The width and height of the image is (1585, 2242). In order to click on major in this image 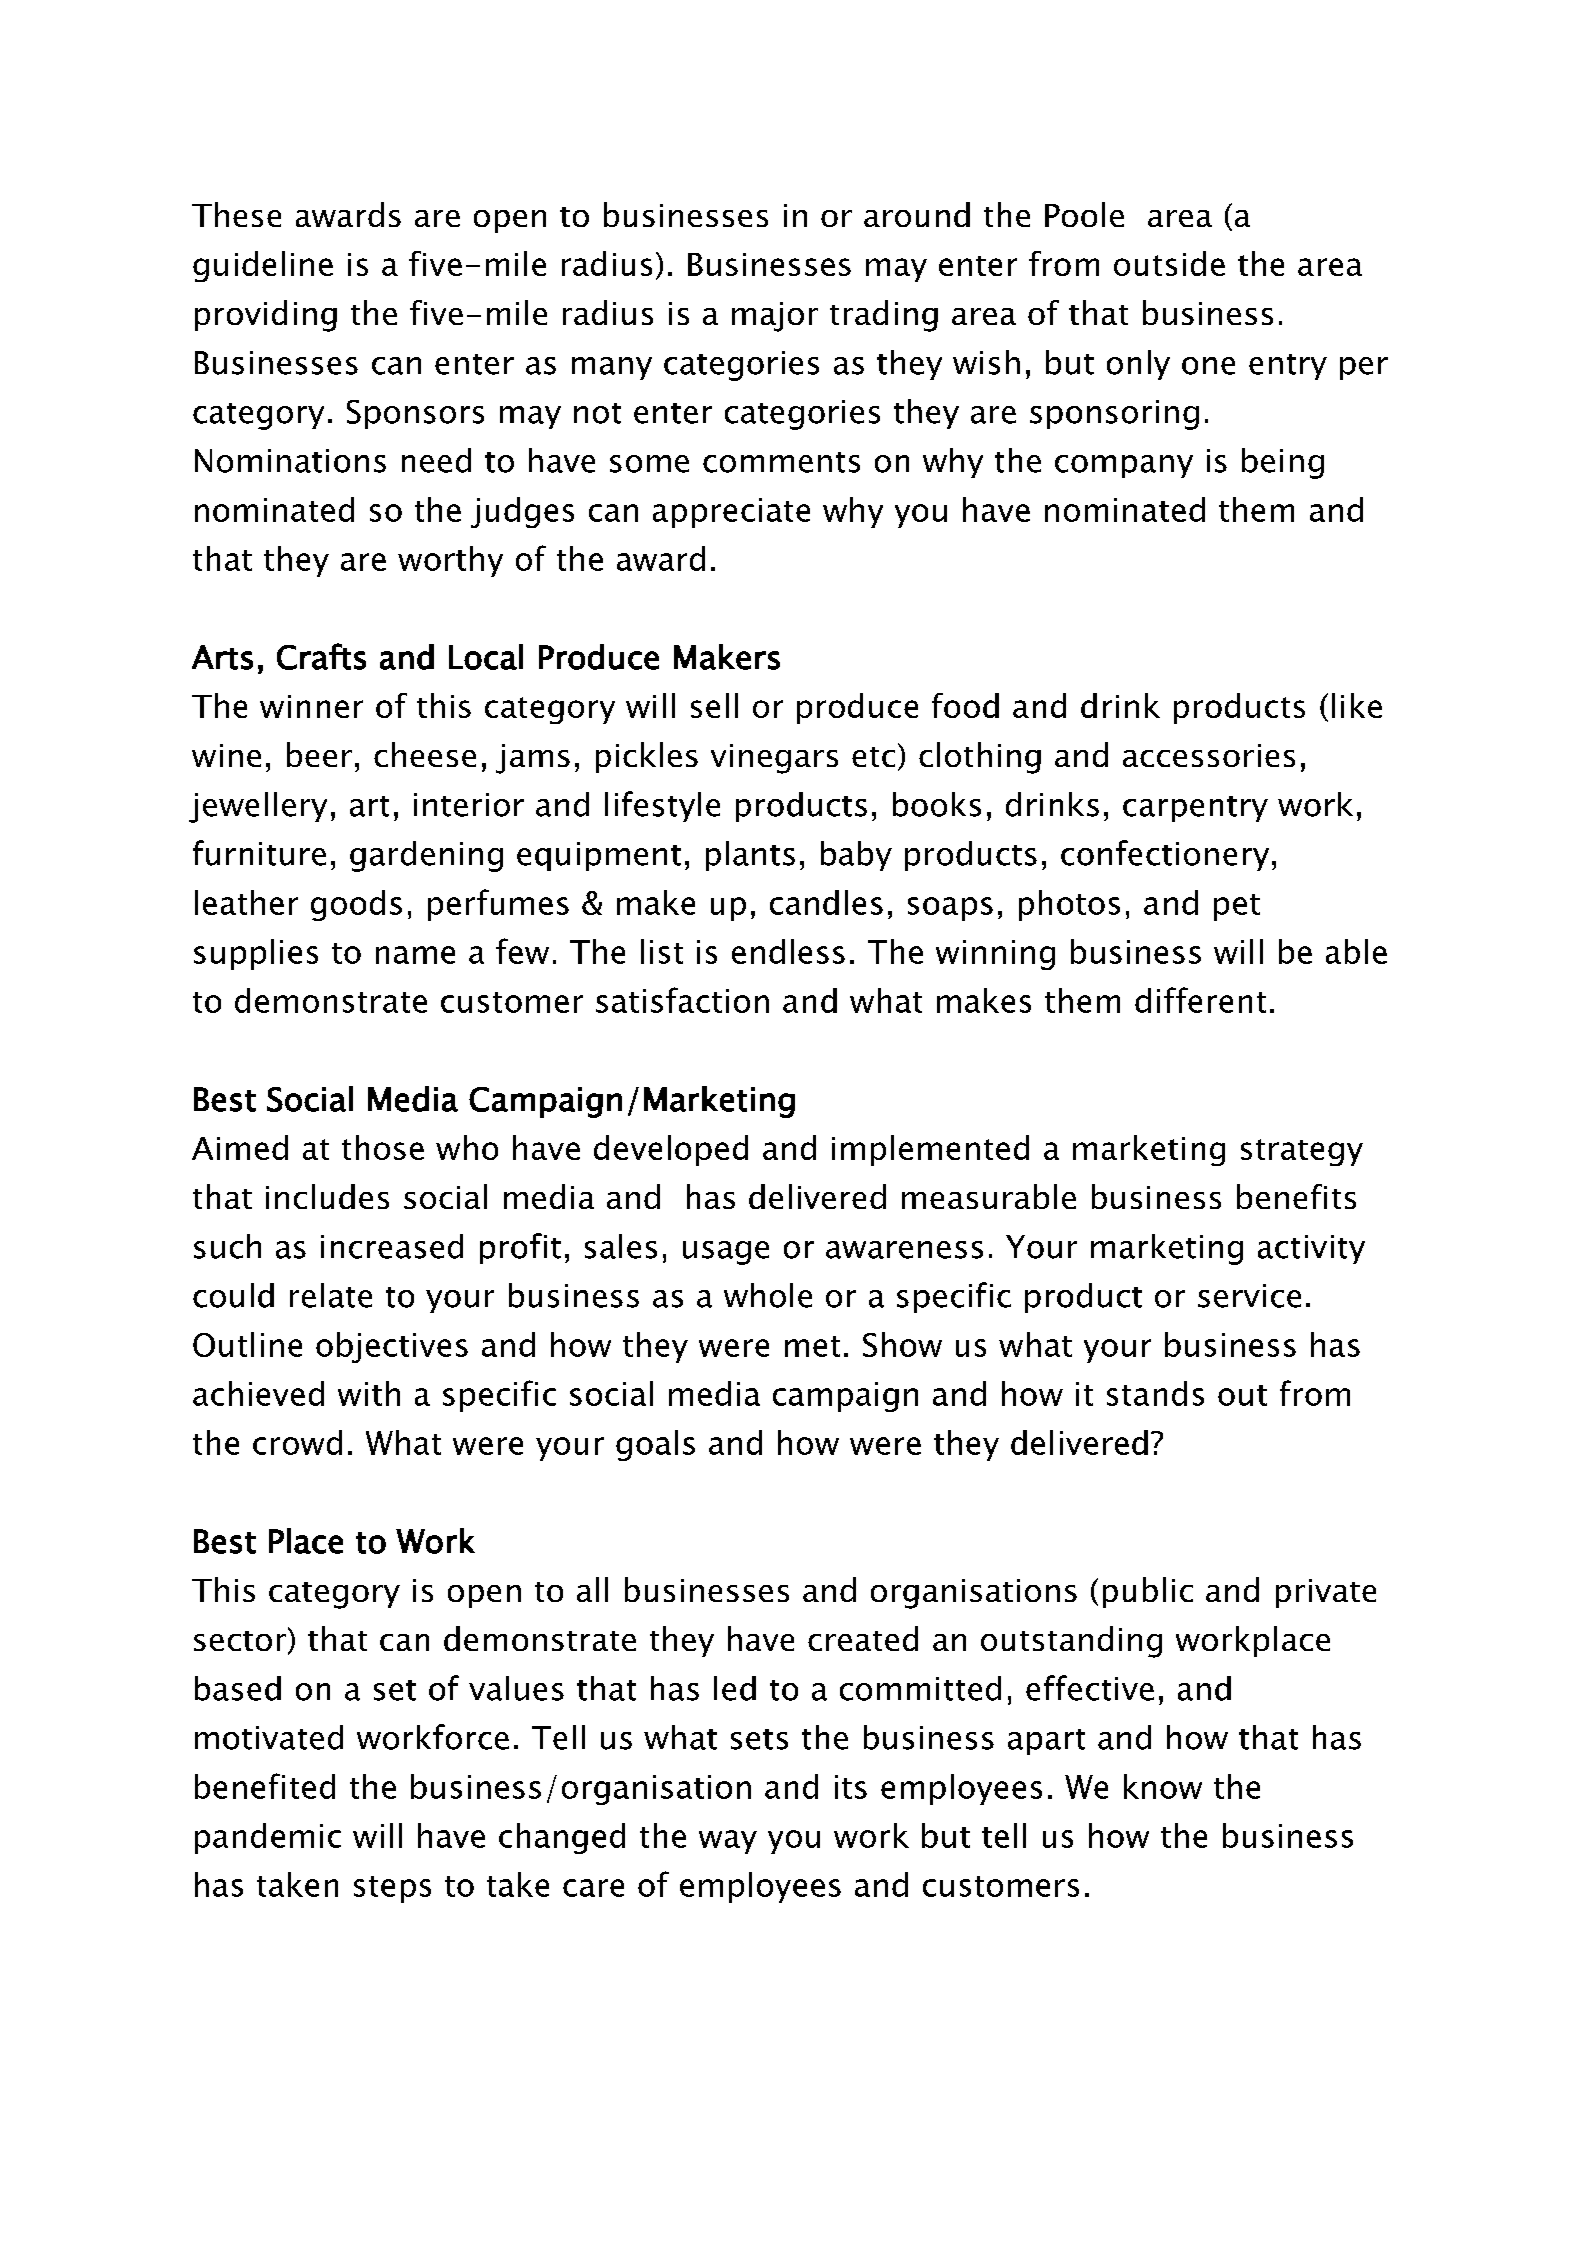, I will do `click(775, 317)`.
